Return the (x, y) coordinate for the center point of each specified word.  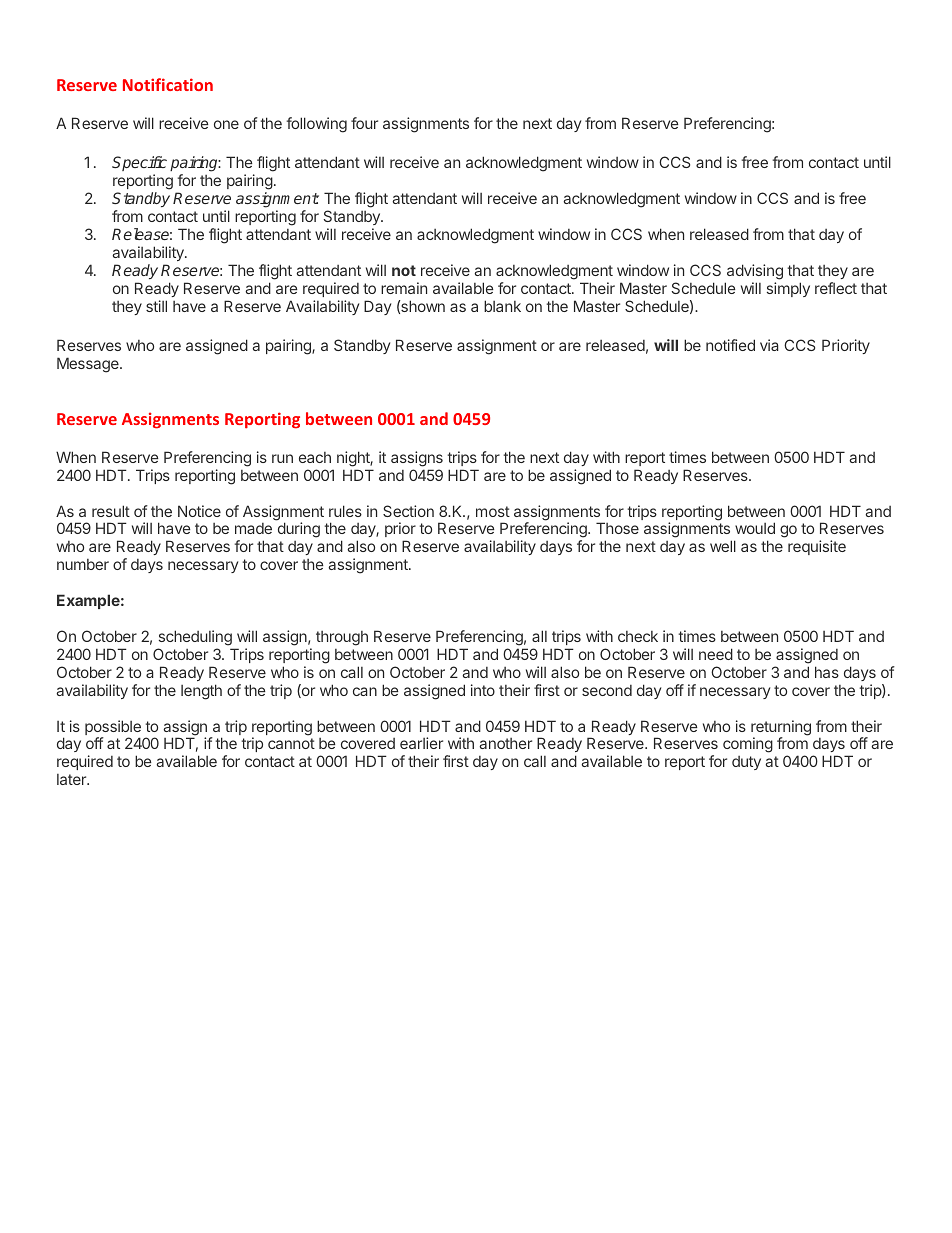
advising (755, 272)
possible (113, 729)
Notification (168, 84)
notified (730, 345)
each (315, 457)
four (364, 123)
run (282, 458)
